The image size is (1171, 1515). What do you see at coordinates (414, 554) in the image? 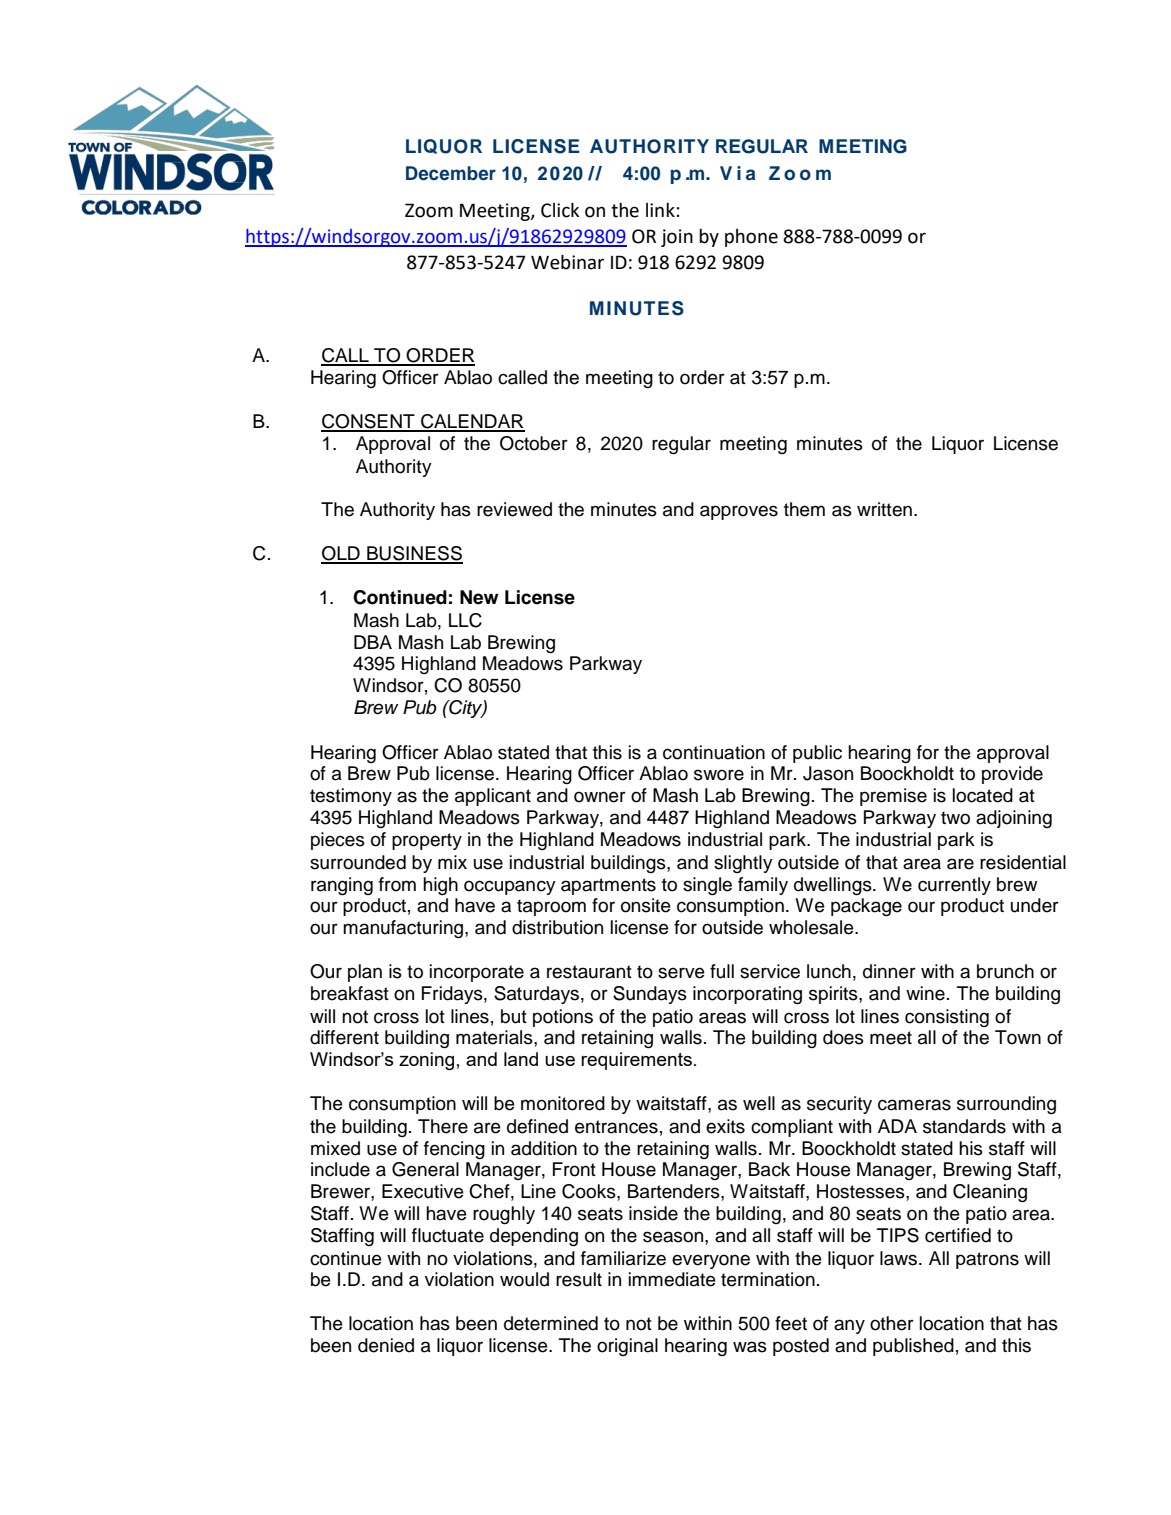
I see `BUSINESS` at bounding box center [414, 554].
